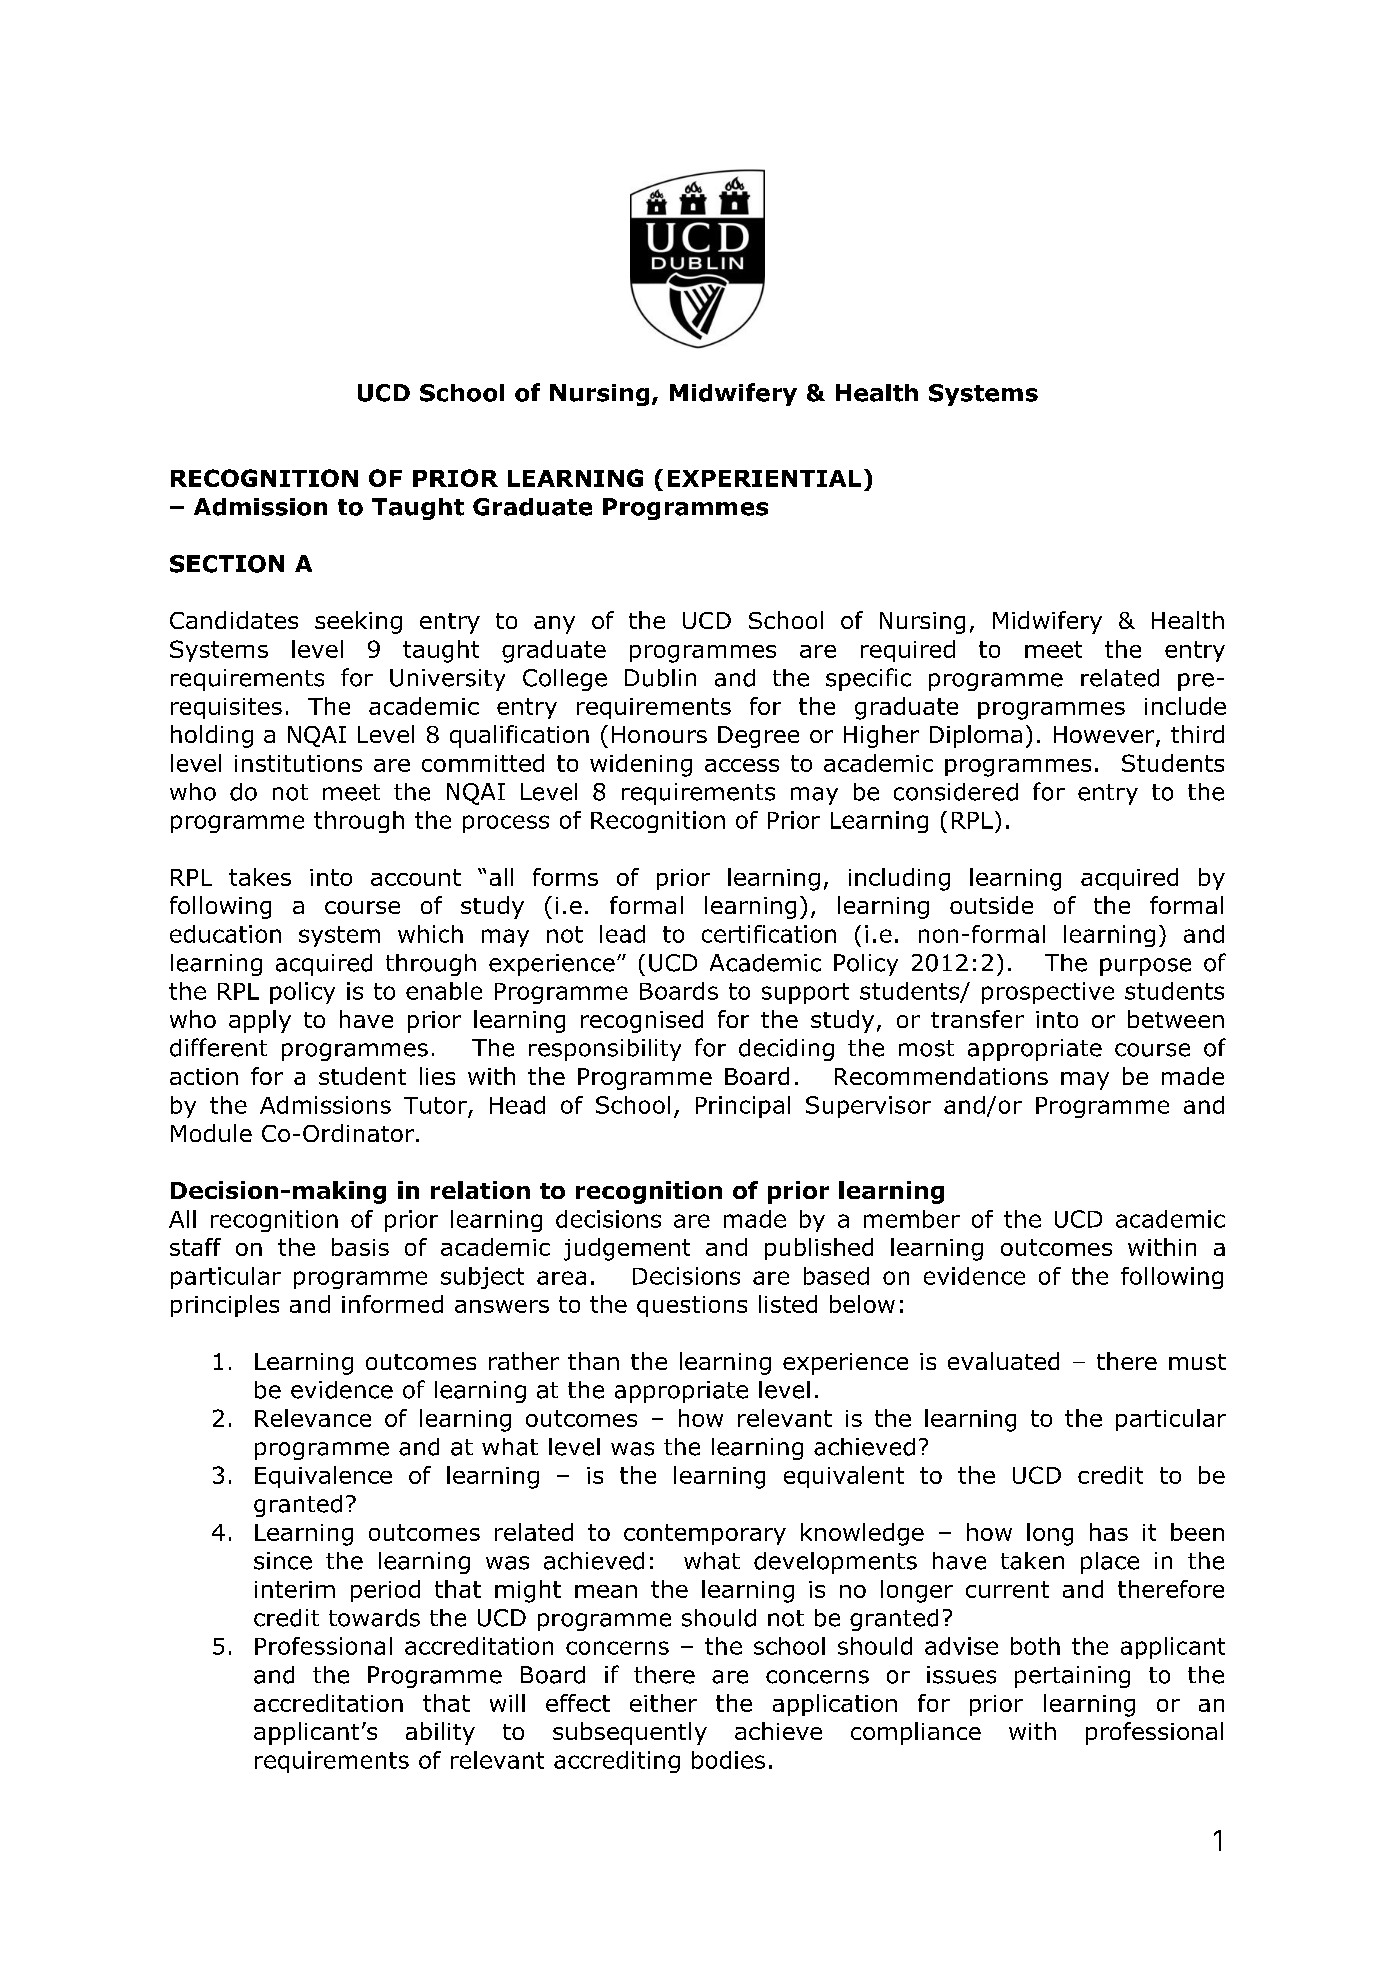  I want to click on institutions, so click(298, 763).
